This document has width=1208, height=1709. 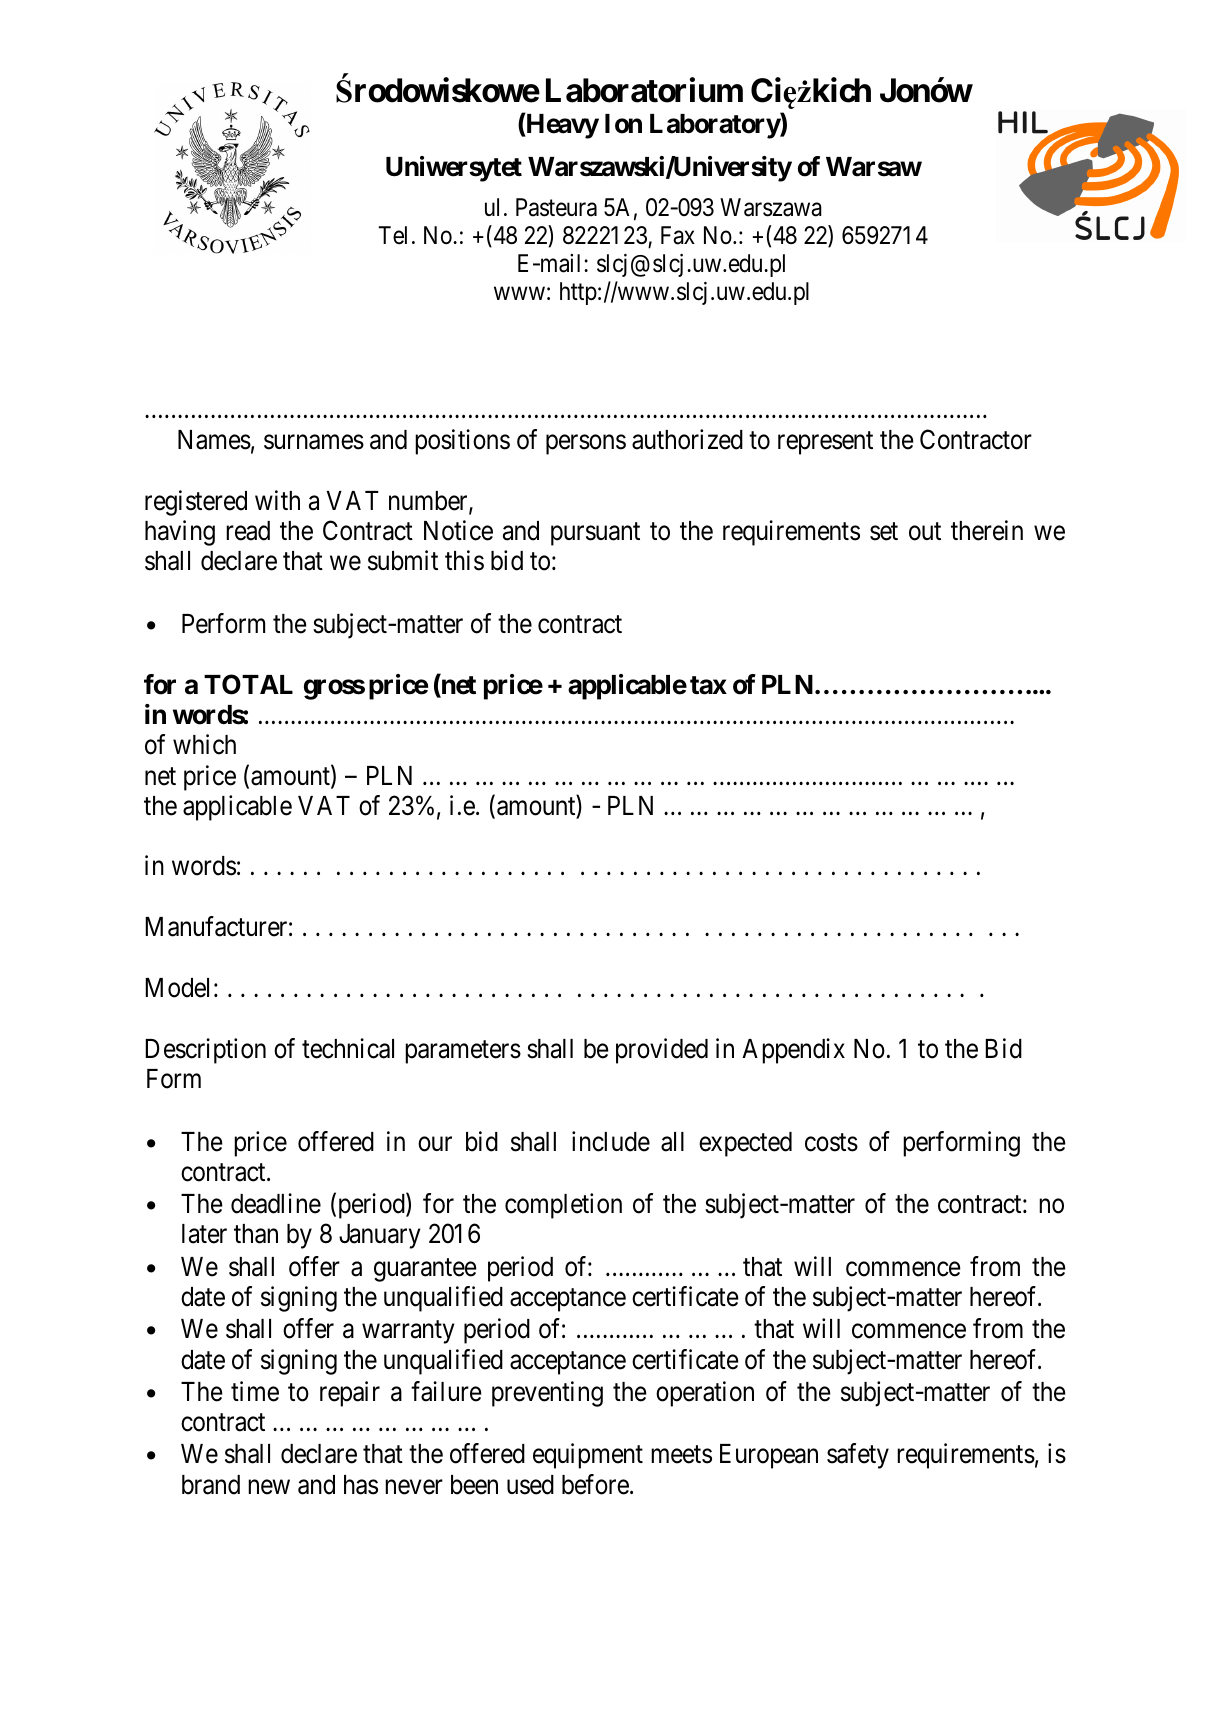 What do you see at coordinates (269, 1487) in the document?
I see `new` at bounding box center [269, 1487].
